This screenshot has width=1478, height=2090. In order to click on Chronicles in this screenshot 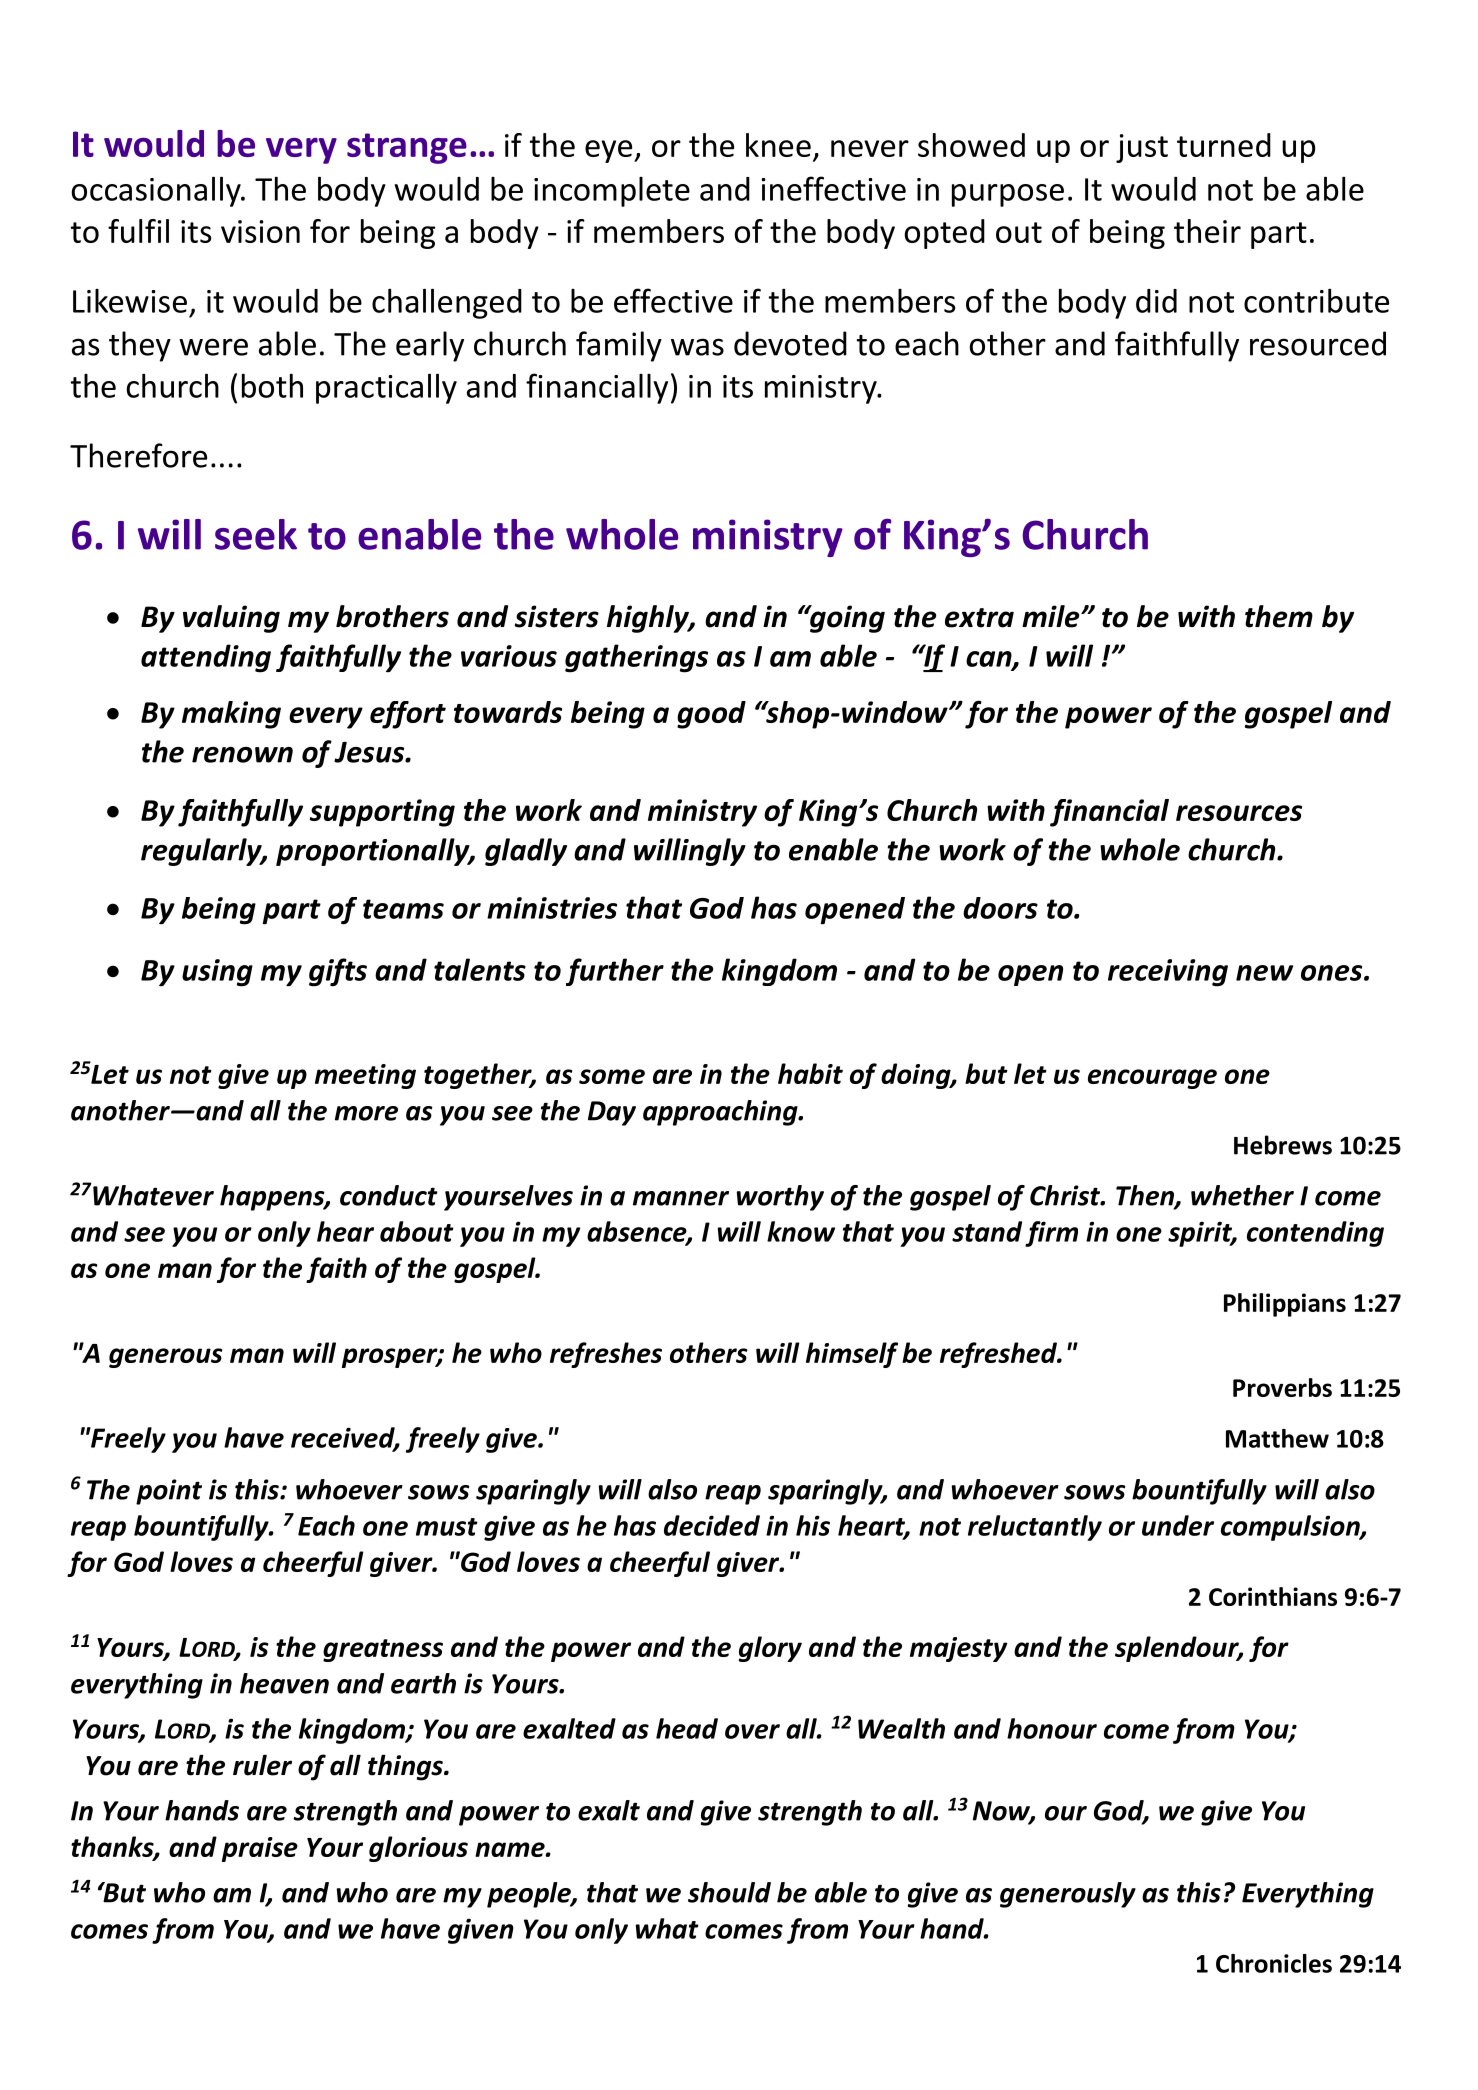, I will do `click(1274, 1963)`.
